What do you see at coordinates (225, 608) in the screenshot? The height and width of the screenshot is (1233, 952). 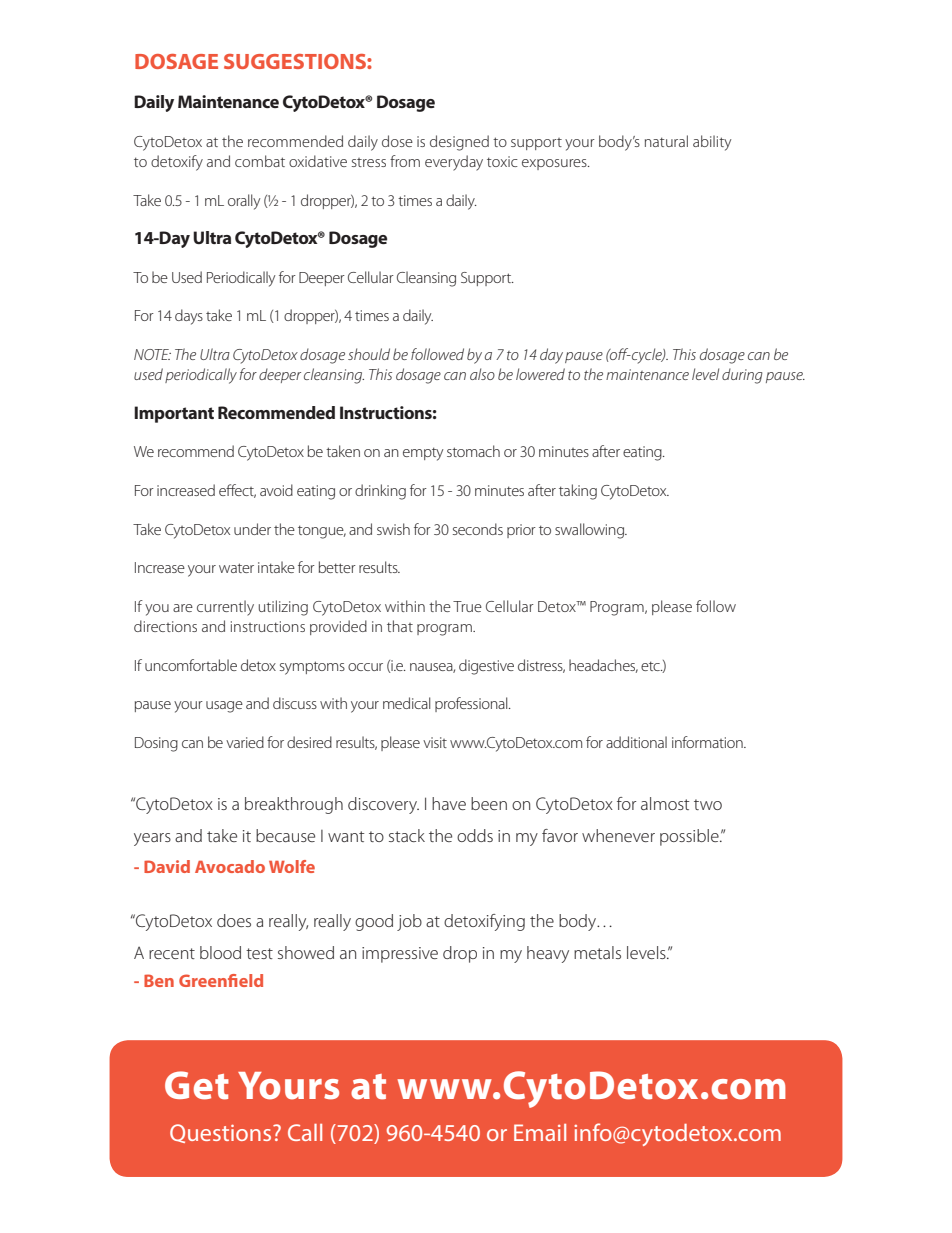 I see `currently` at bounding box center [225, 608].
